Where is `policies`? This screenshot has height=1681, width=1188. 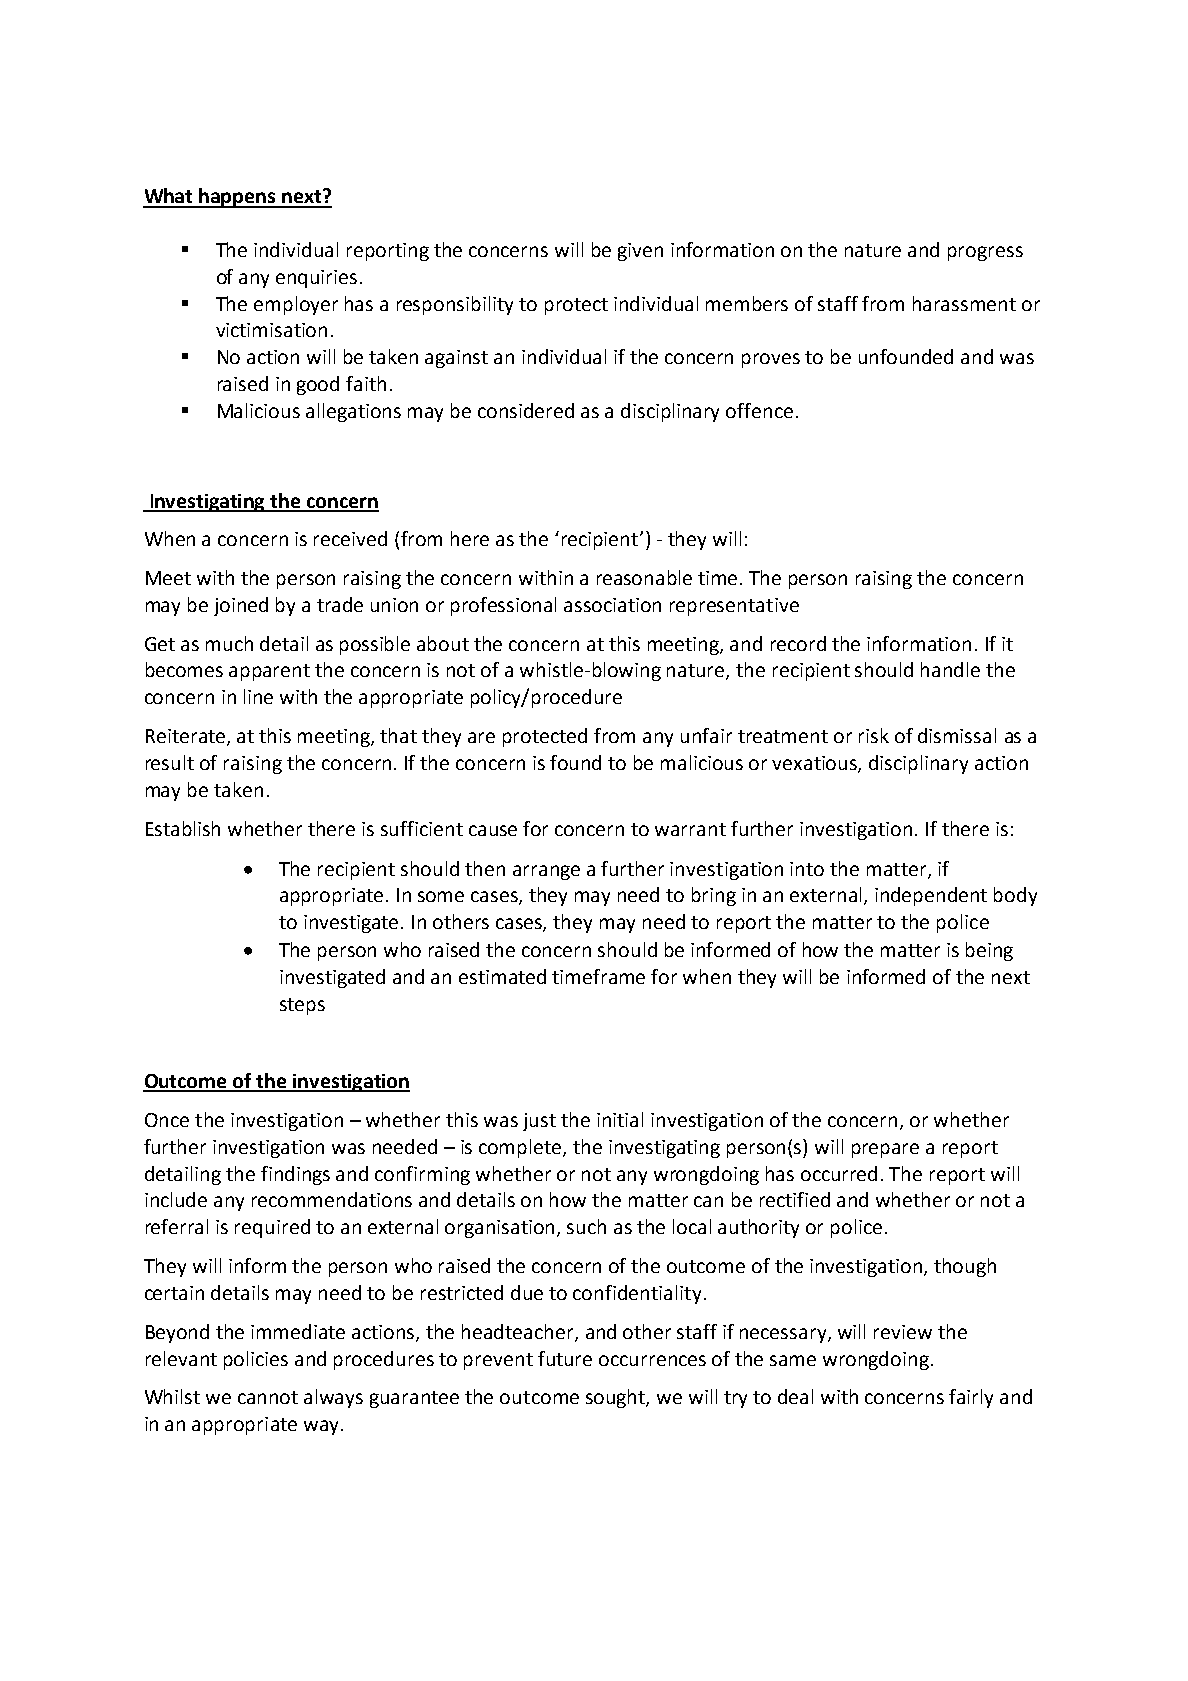
policies is located at coordinates (256, 1360).
